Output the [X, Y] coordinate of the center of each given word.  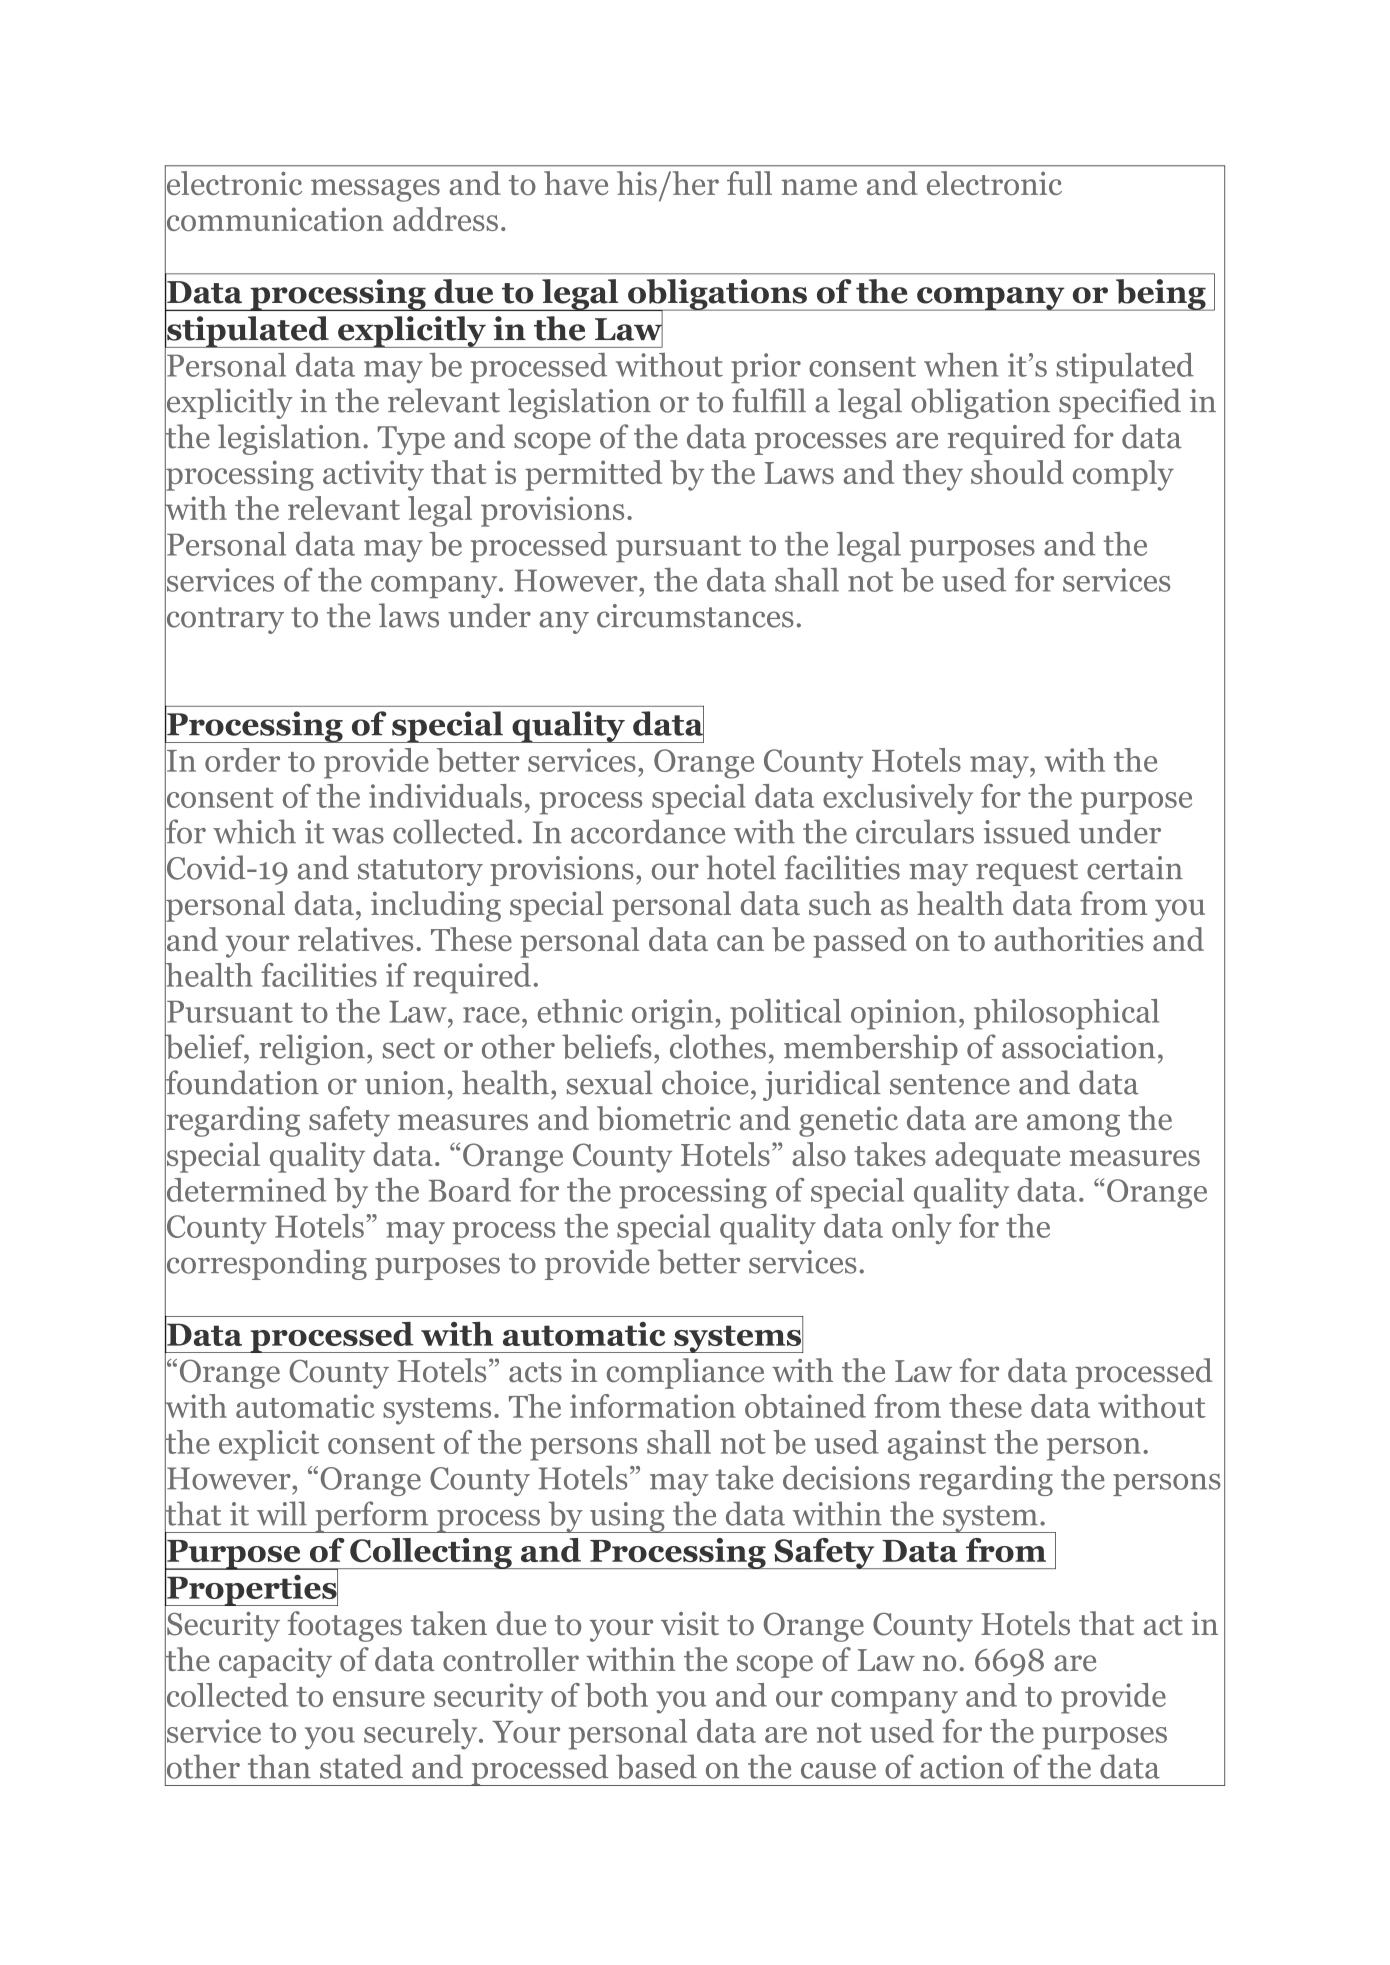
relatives [355, 939]
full [749, 183]
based [656, 1766]
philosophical [1066, 1014]
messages [375, 190]
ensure [379, 1699]
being [1160, 295]
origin [672, 1014]
